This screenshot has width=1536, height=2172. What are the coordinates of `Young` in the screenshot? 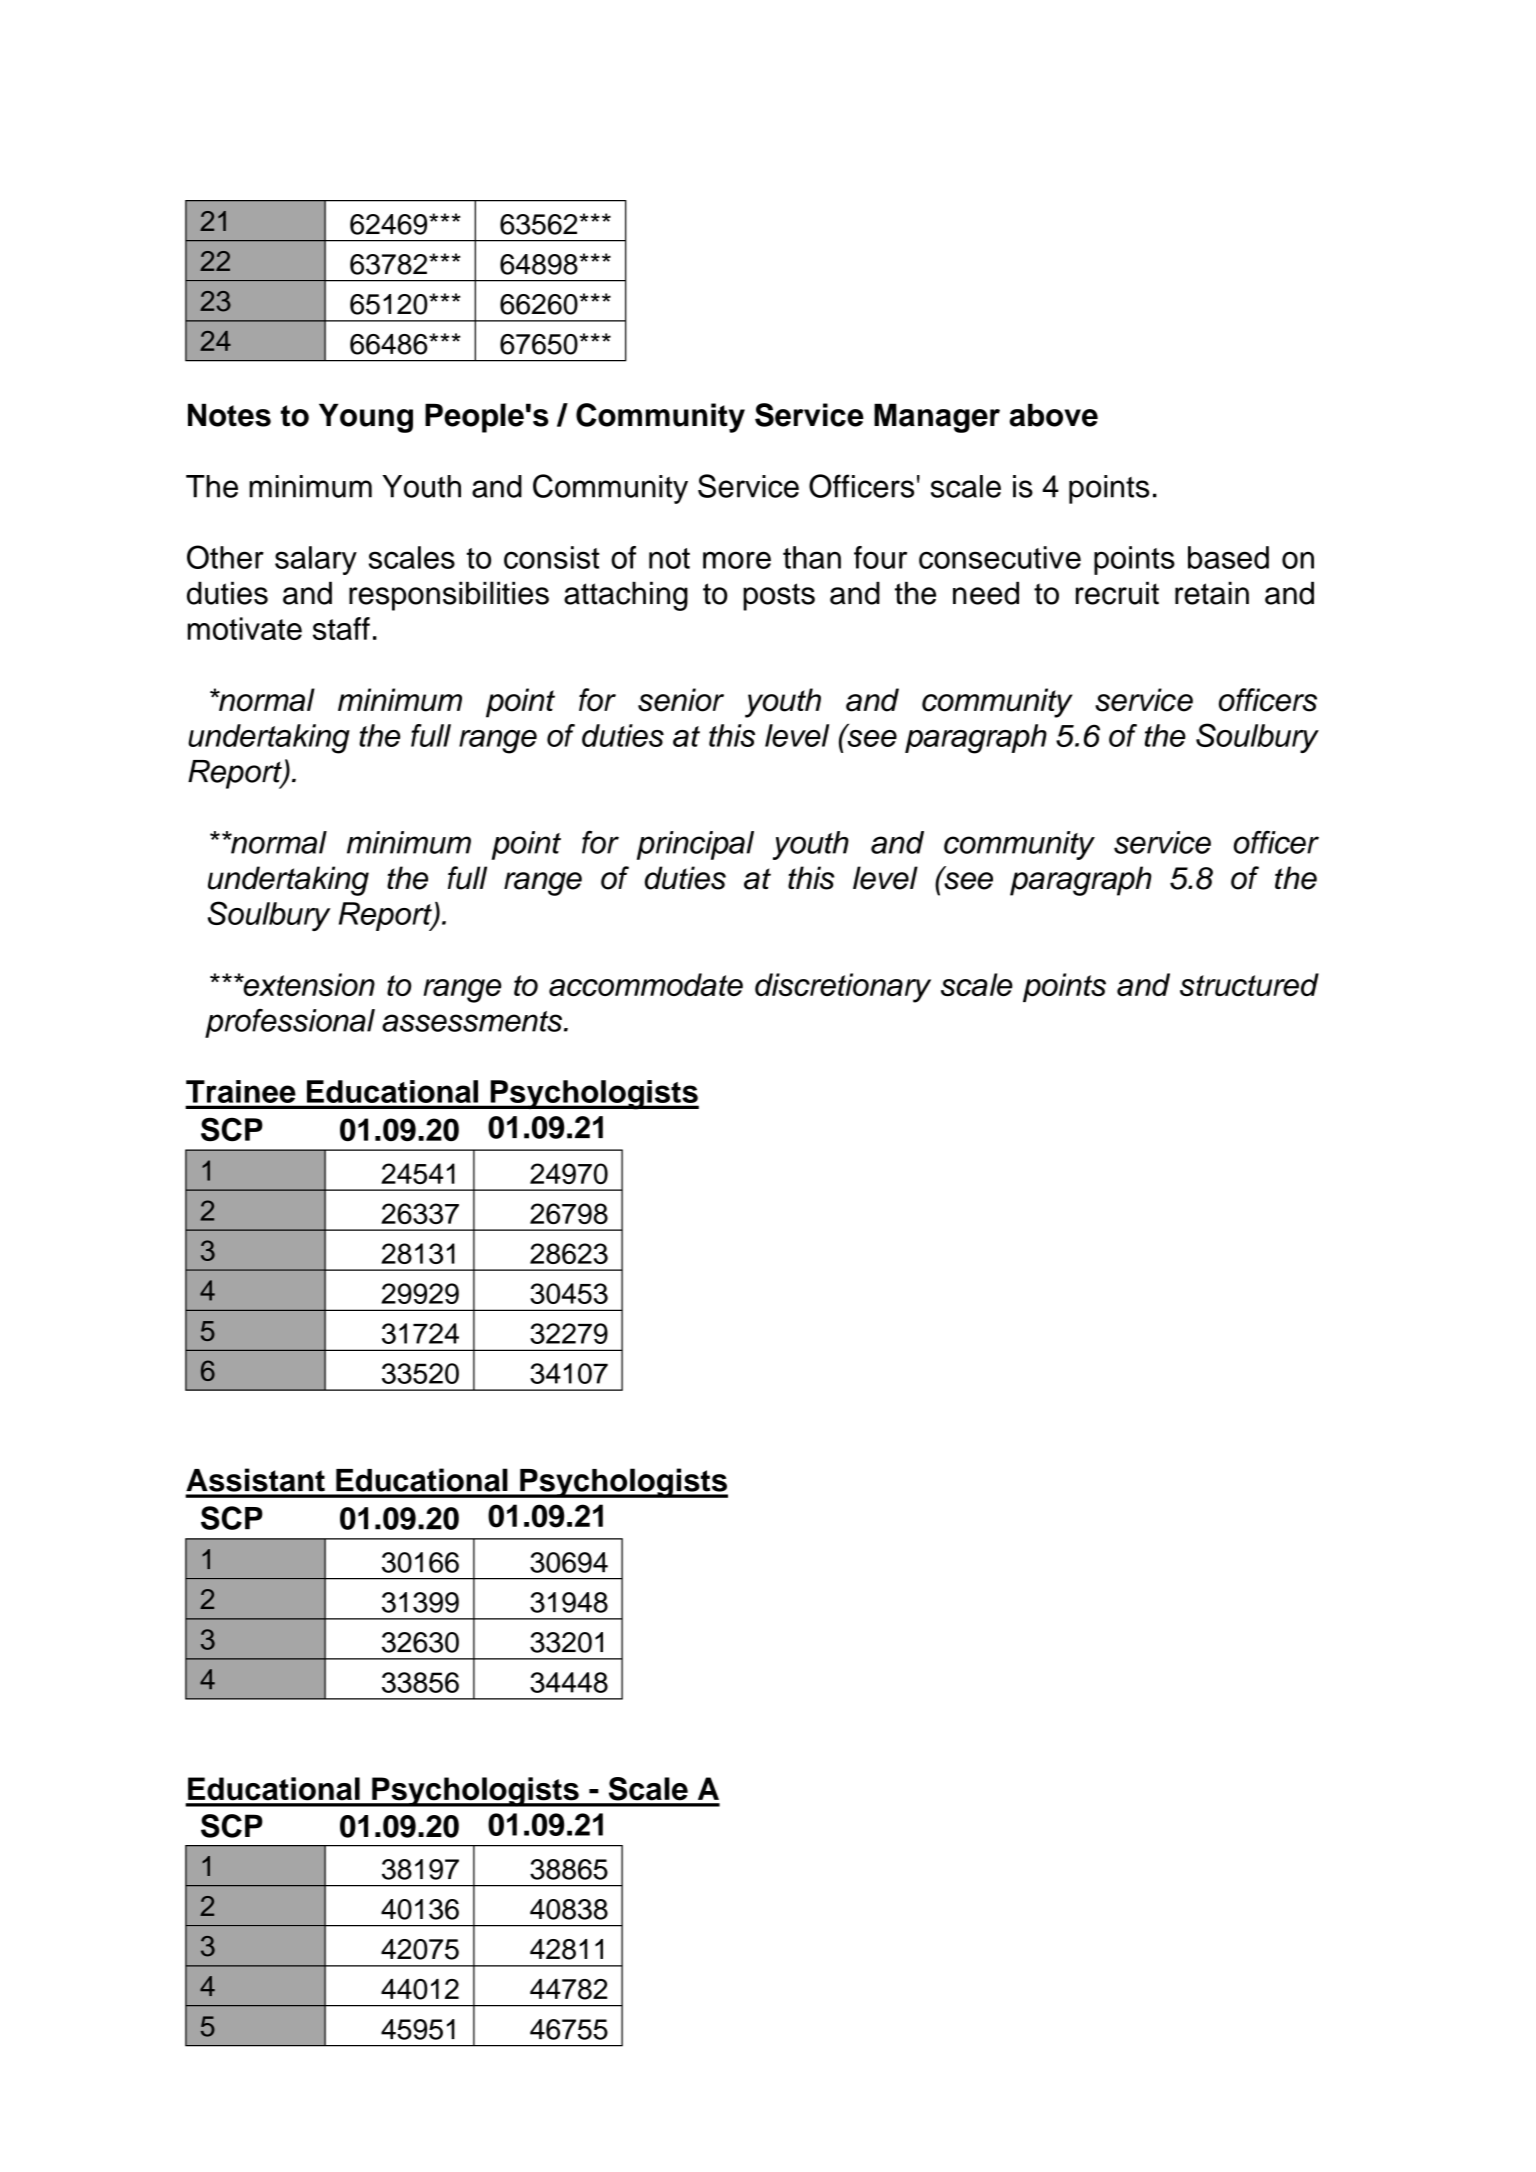 It's located at (366, 418).
